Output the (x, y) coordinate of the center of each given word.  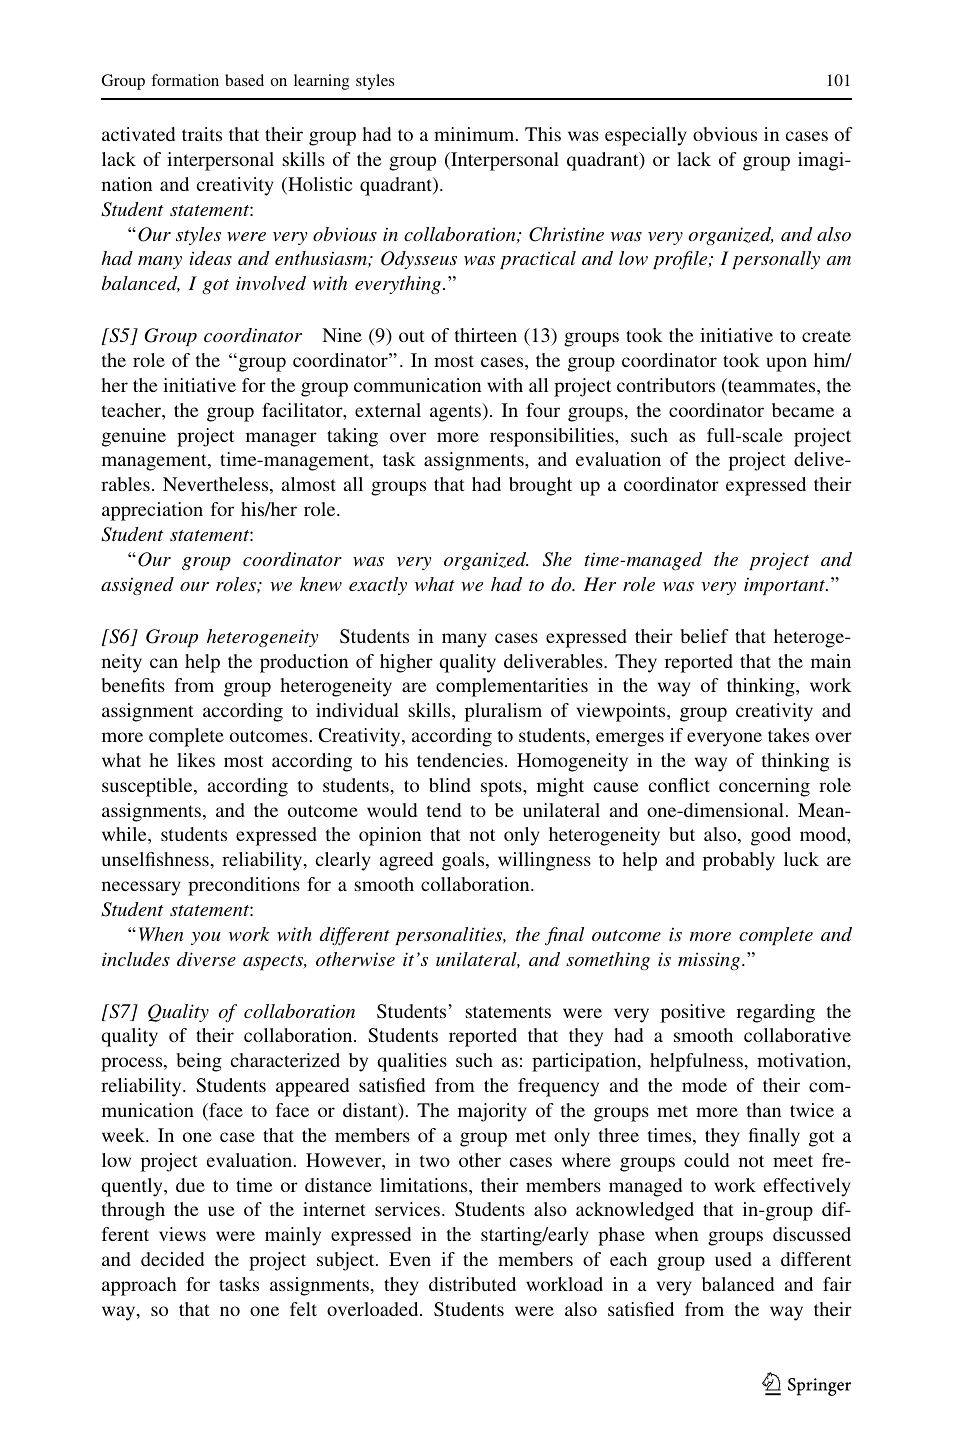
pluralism (503, 712)
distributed (472, 1284)
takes (788, 735)
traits (202, 134)
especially (646, 136)
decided (172, 1259)
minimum (475, 134)
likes (196, 760)
